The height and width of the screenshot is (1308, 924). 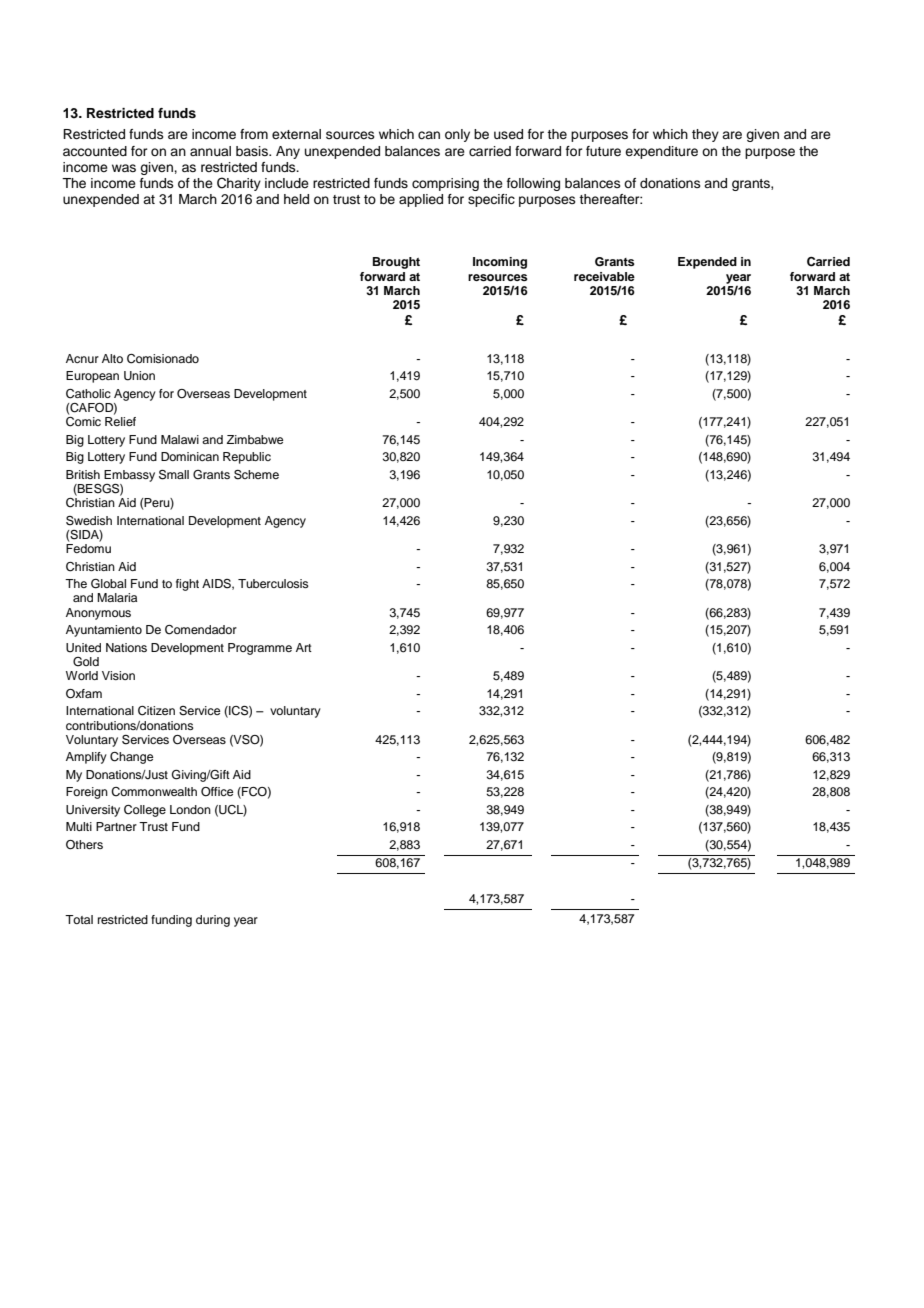 I want to click on Brought, so click(x=396, y=263).
